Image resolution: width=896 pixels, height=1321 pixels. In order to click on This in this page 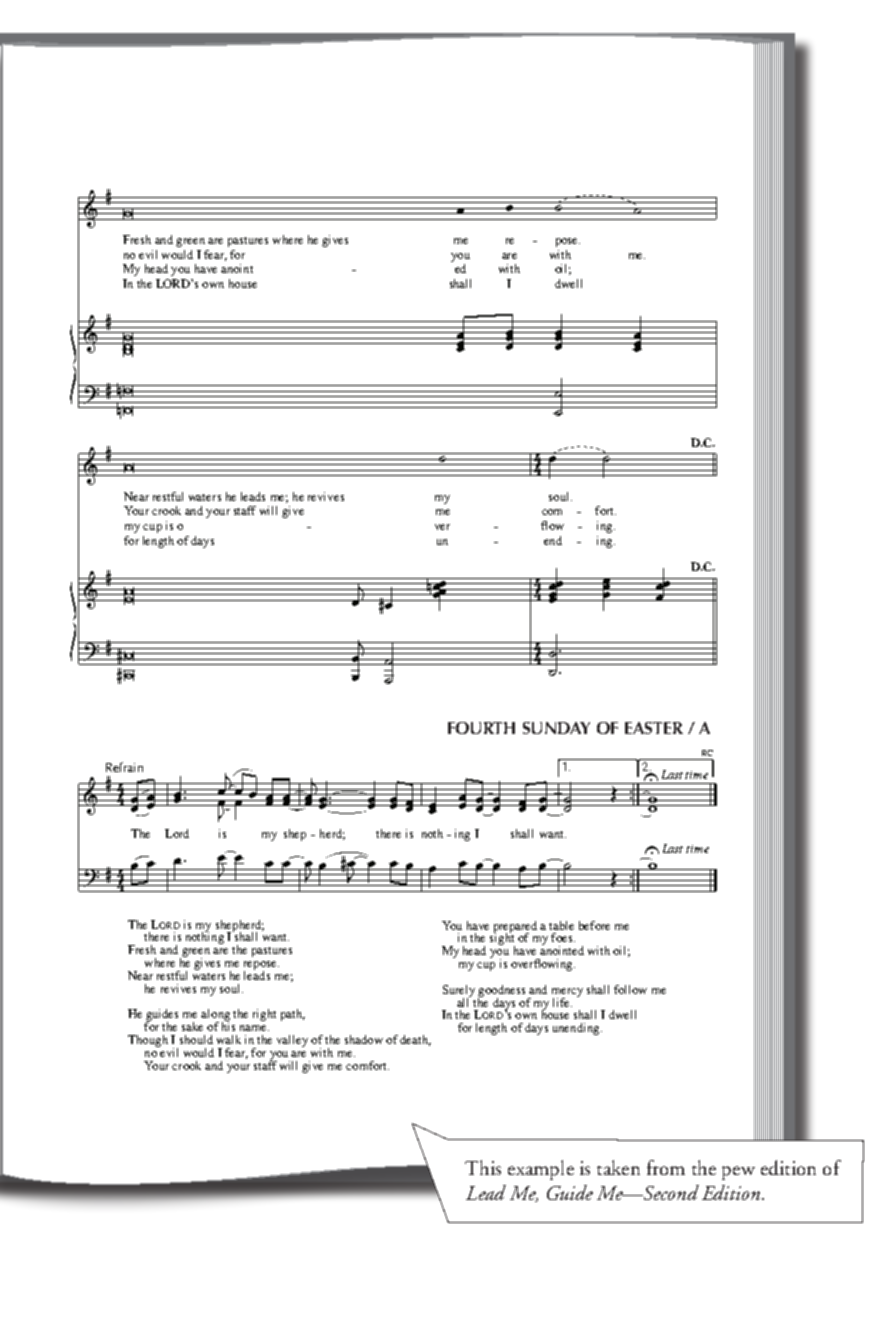, I will do `click(483, 1167)`.
